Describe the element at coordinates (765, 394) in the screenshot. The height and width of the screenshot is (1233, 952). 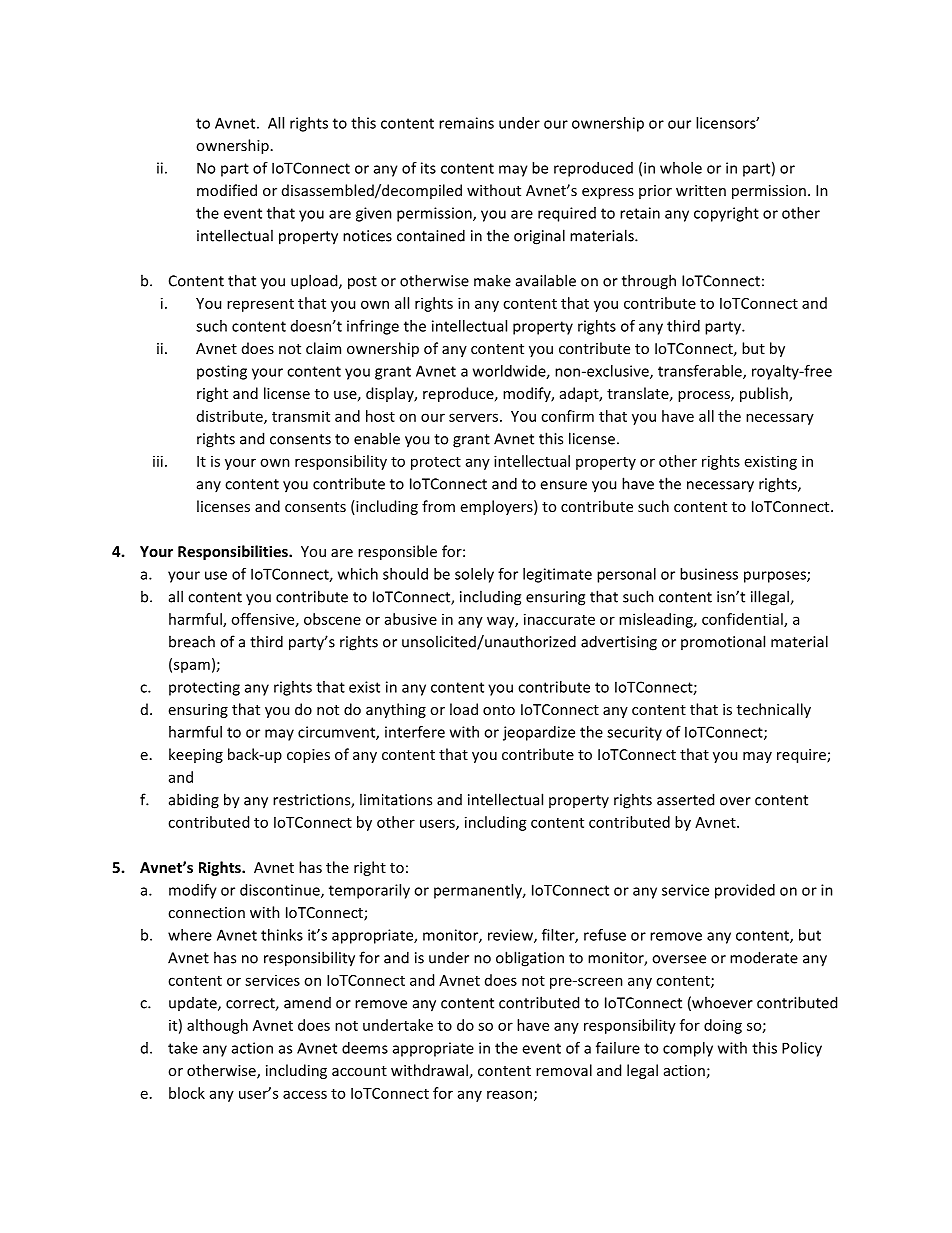
I see `publish` at that location.
